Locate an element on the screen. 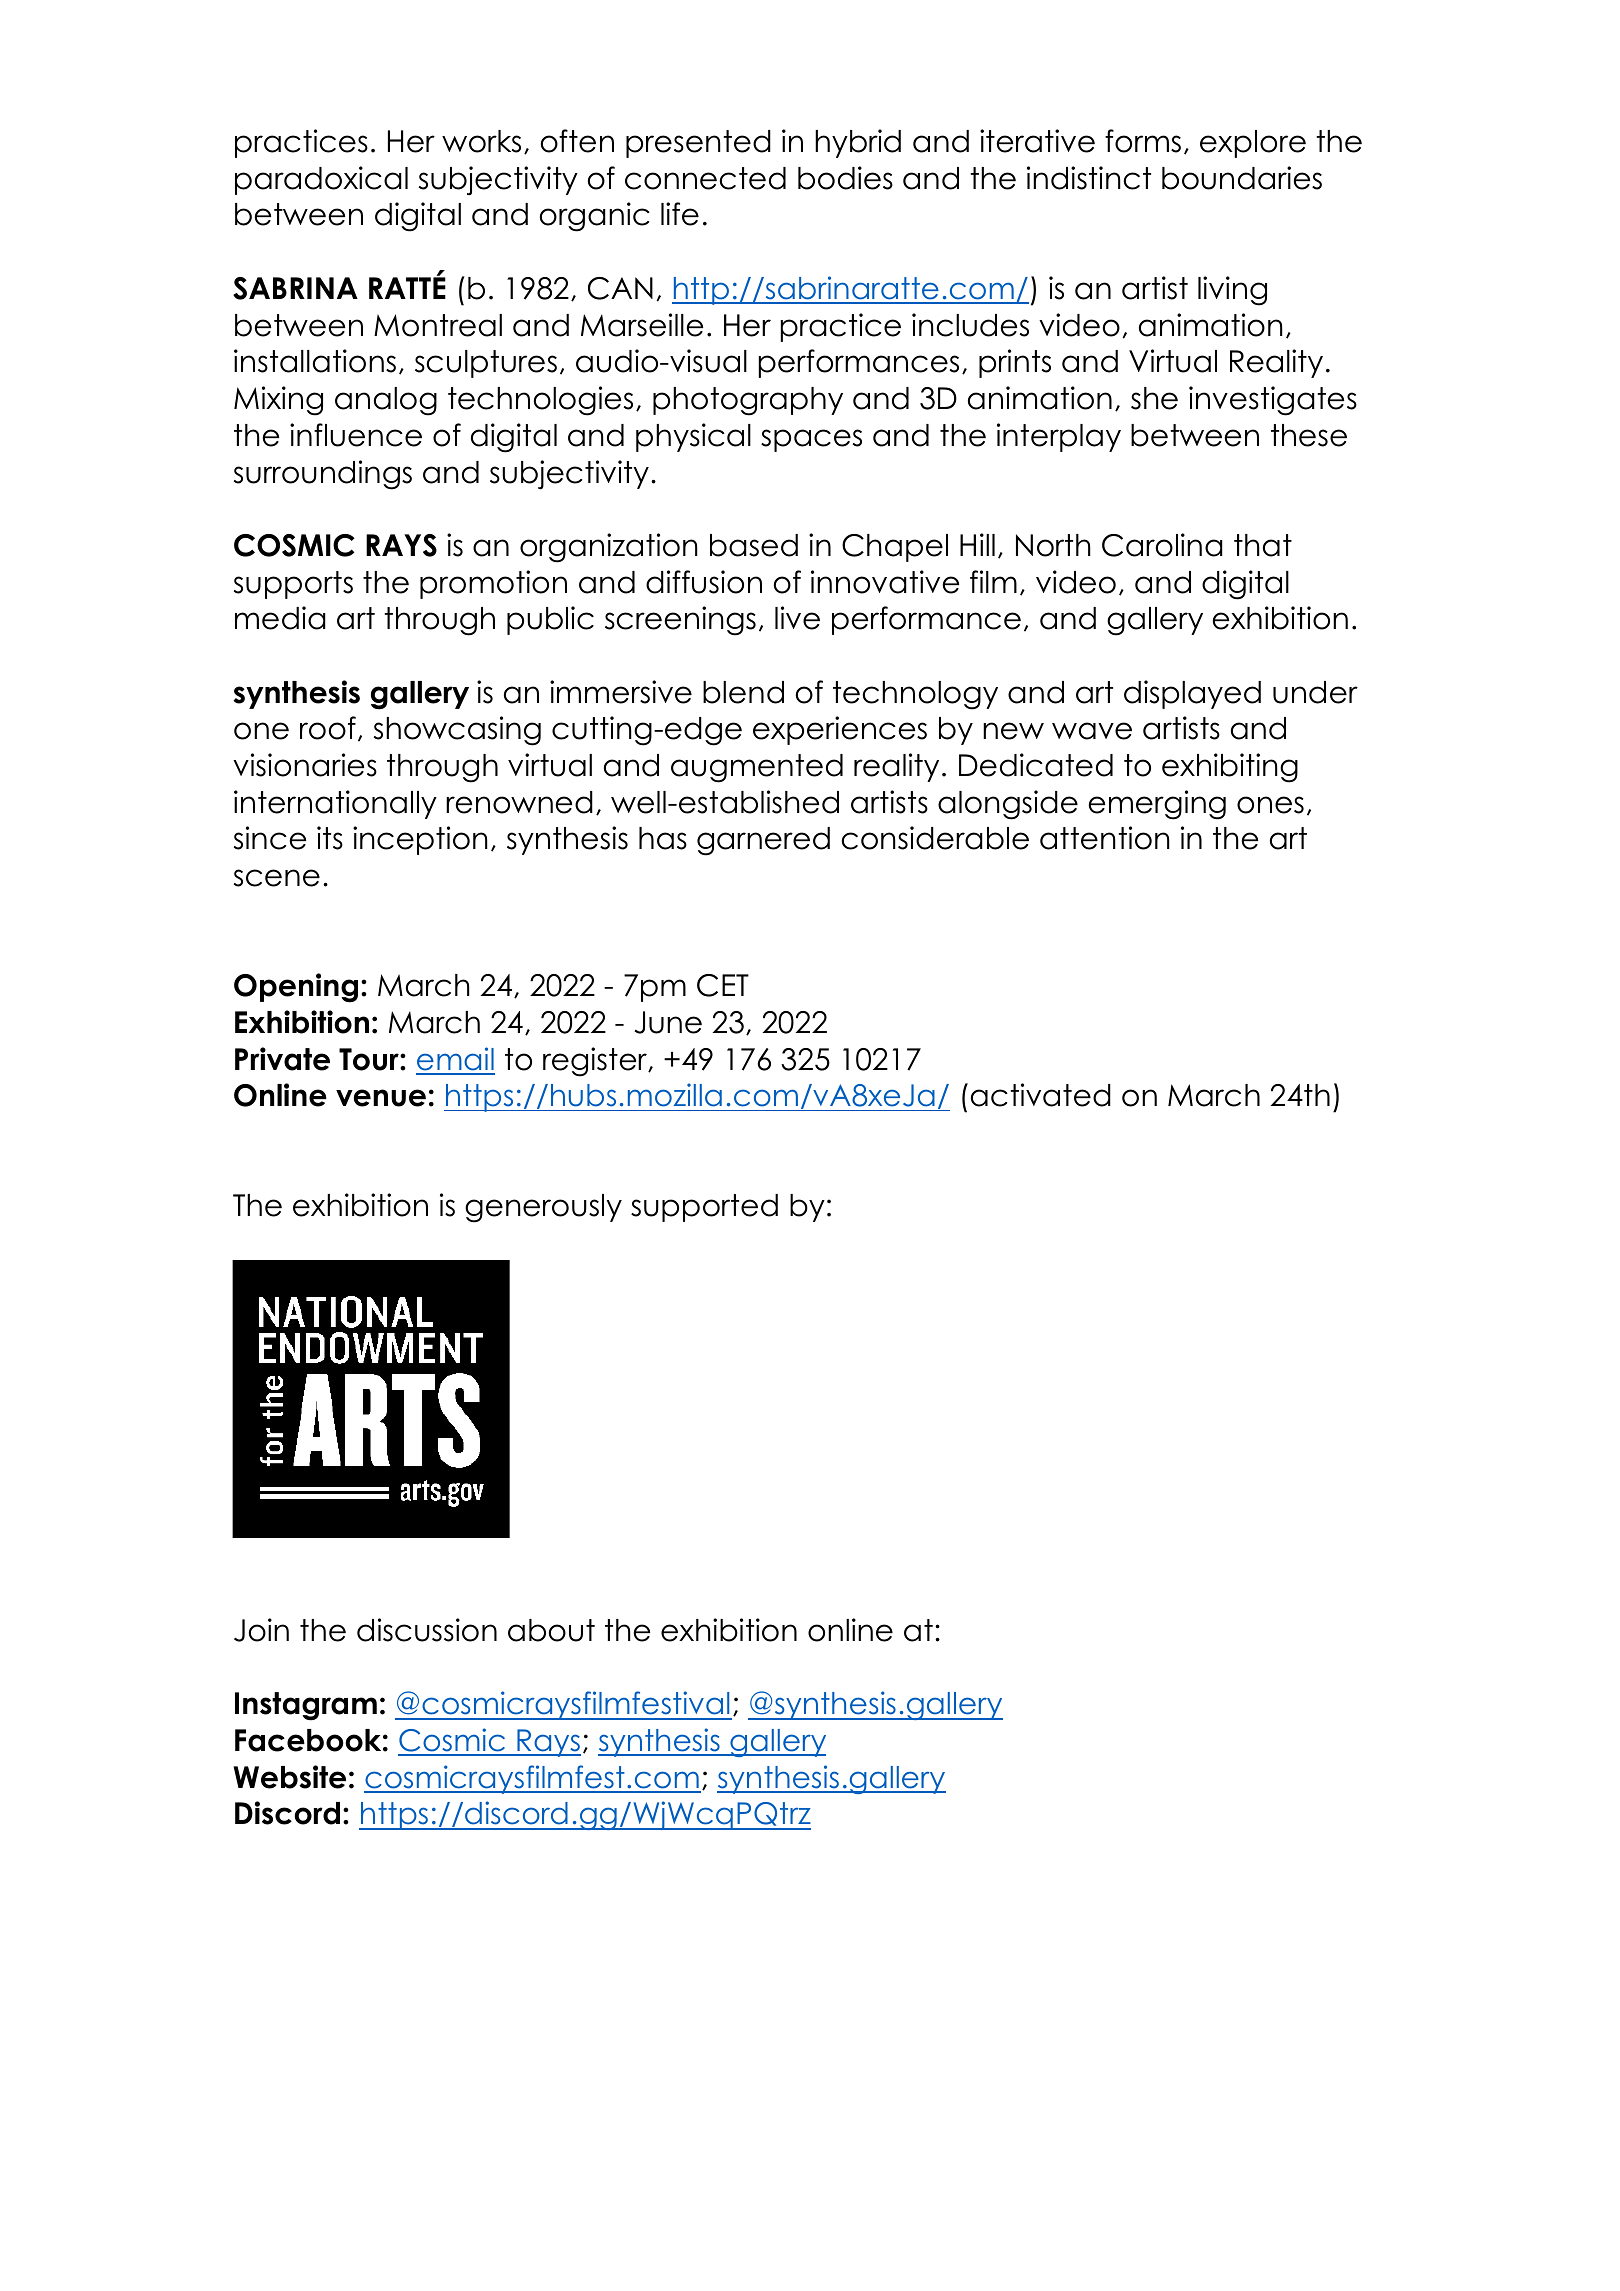 This screenshot has width=1620, height=2291. Instagram is located at coordinates (306, 1706).
